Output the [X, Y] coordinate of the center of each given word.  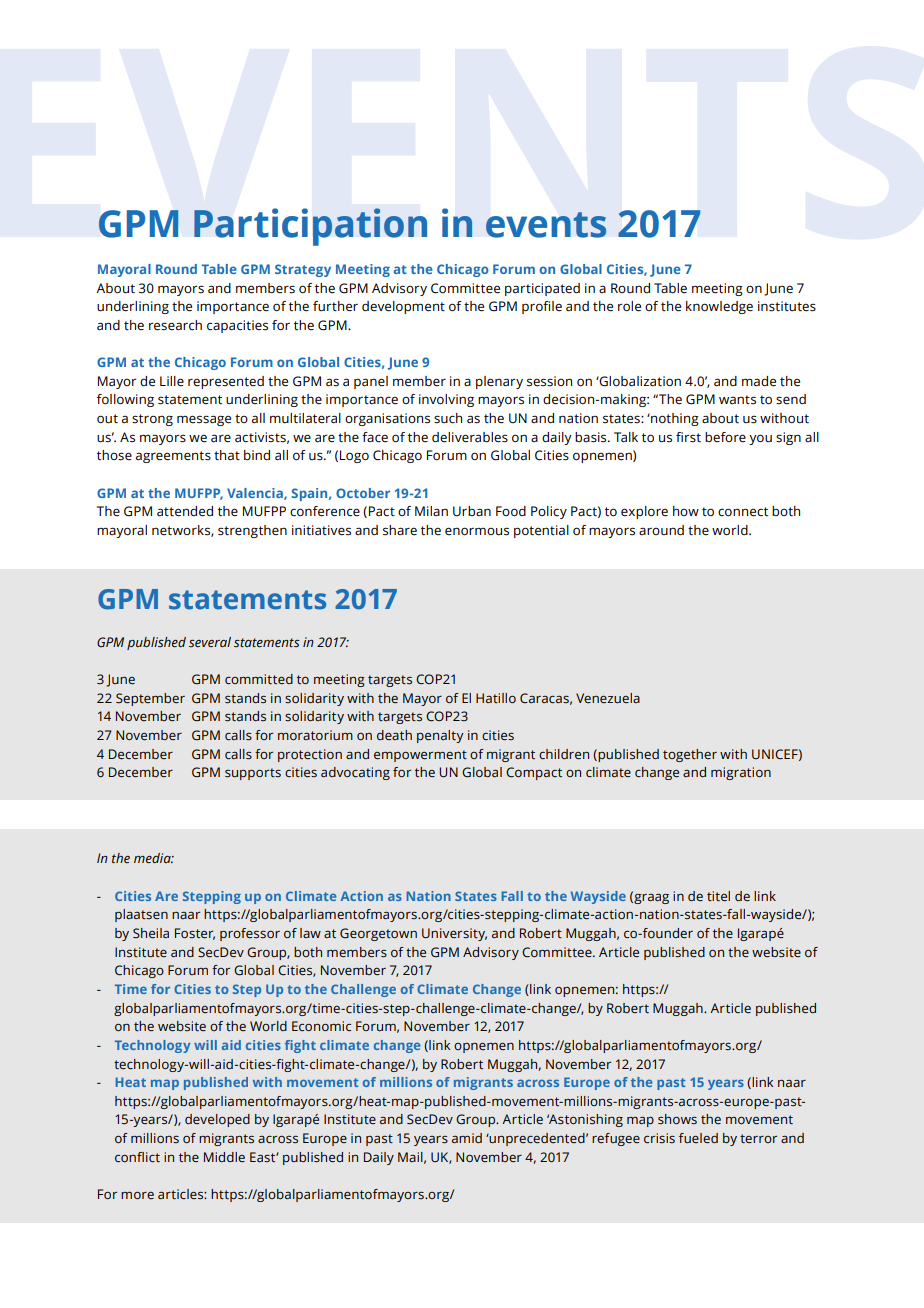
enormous [477, 531]
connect [743, 512]
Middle [224, 1157]
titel [718, 896]
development [403, 307]
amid [467, 1138]
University [454, 934]
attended [185, 511]
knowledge [719, 307]
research [175, 325]
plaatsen [141, 915]
